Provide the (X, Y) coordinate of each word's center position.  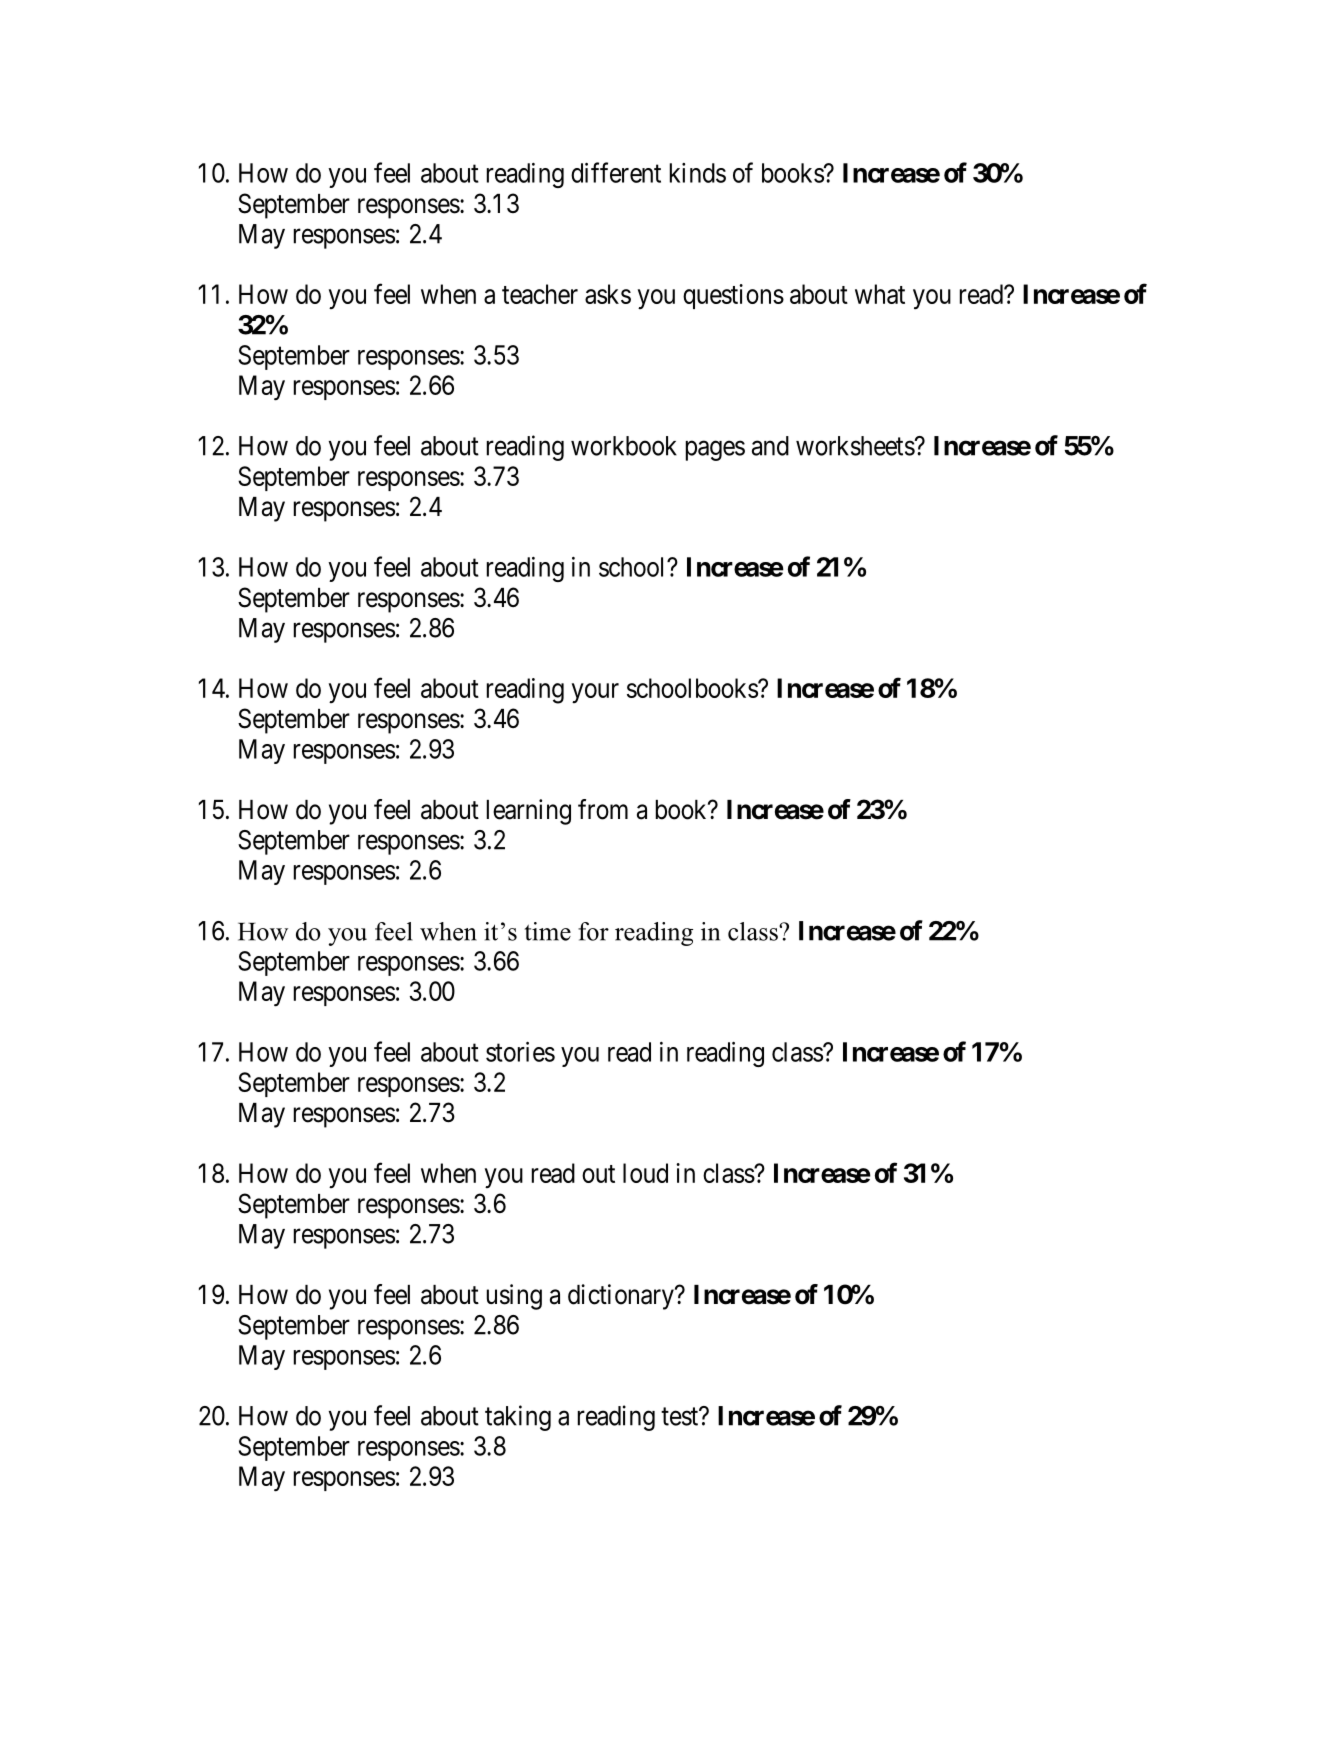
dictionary (622, 1297)
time (548, 931)
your (595, 693)
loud (645, 1173)
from (603, 809)
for (593, 931)
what (880, 294)
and (770, 446)
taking (518, 1418)
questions (733, 296)
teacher (540, 294)
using (514, 1297)
